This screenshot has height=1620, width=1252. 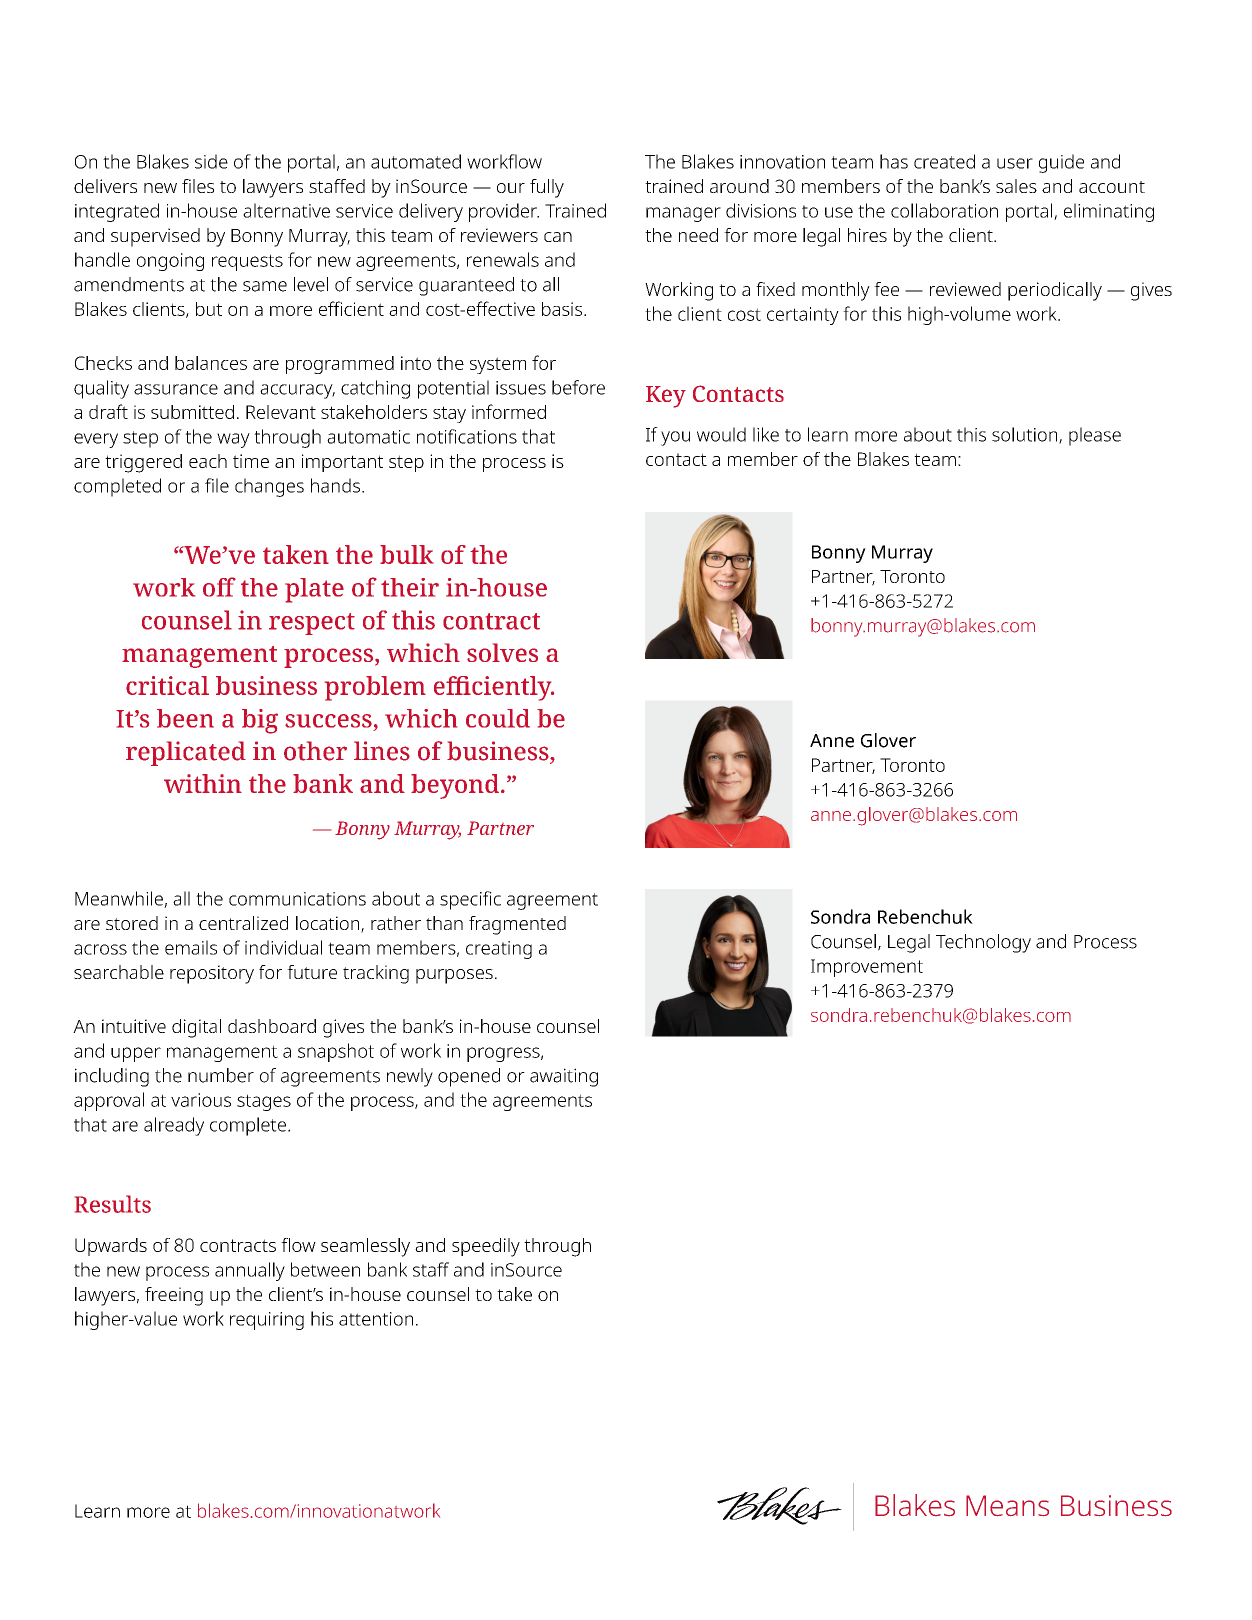 What do you see at coordinates (186, 753) in the screenshot?
I see `replicated` at bounding box center [186, 753].
